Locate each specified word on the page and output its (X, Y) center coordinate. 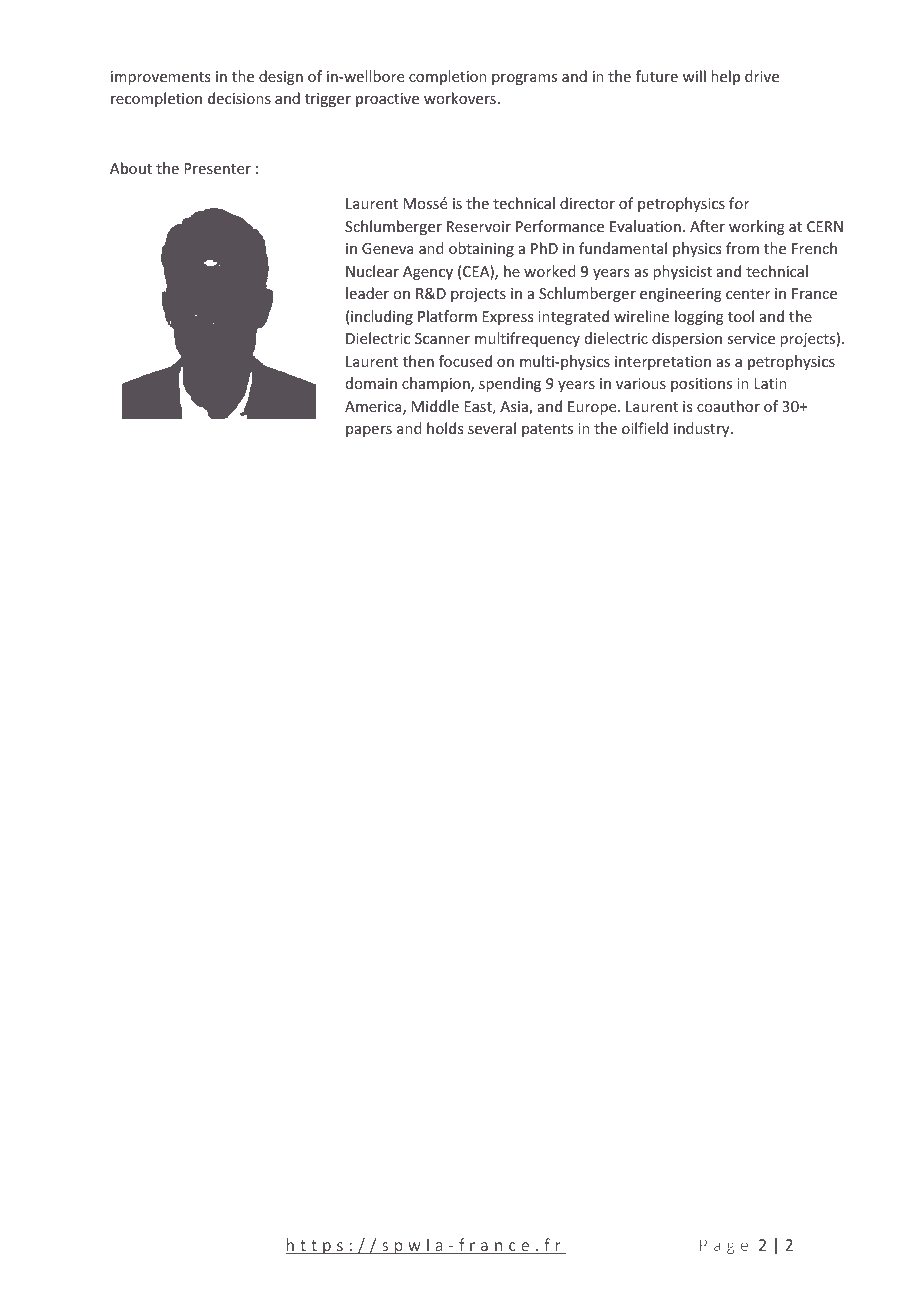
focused (465, 361)
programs (524, 79)
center (748, 294)
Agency (428, 273)
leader (367, 293)
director (587, 203)
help (725, 77)
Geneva (388, 248)
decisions (239, 98)
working (757, 227)
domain (371, 383)
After (707, 226)
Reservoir (479, 226)
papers (369, 431)
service (751, 338)
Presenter (217, 168)
